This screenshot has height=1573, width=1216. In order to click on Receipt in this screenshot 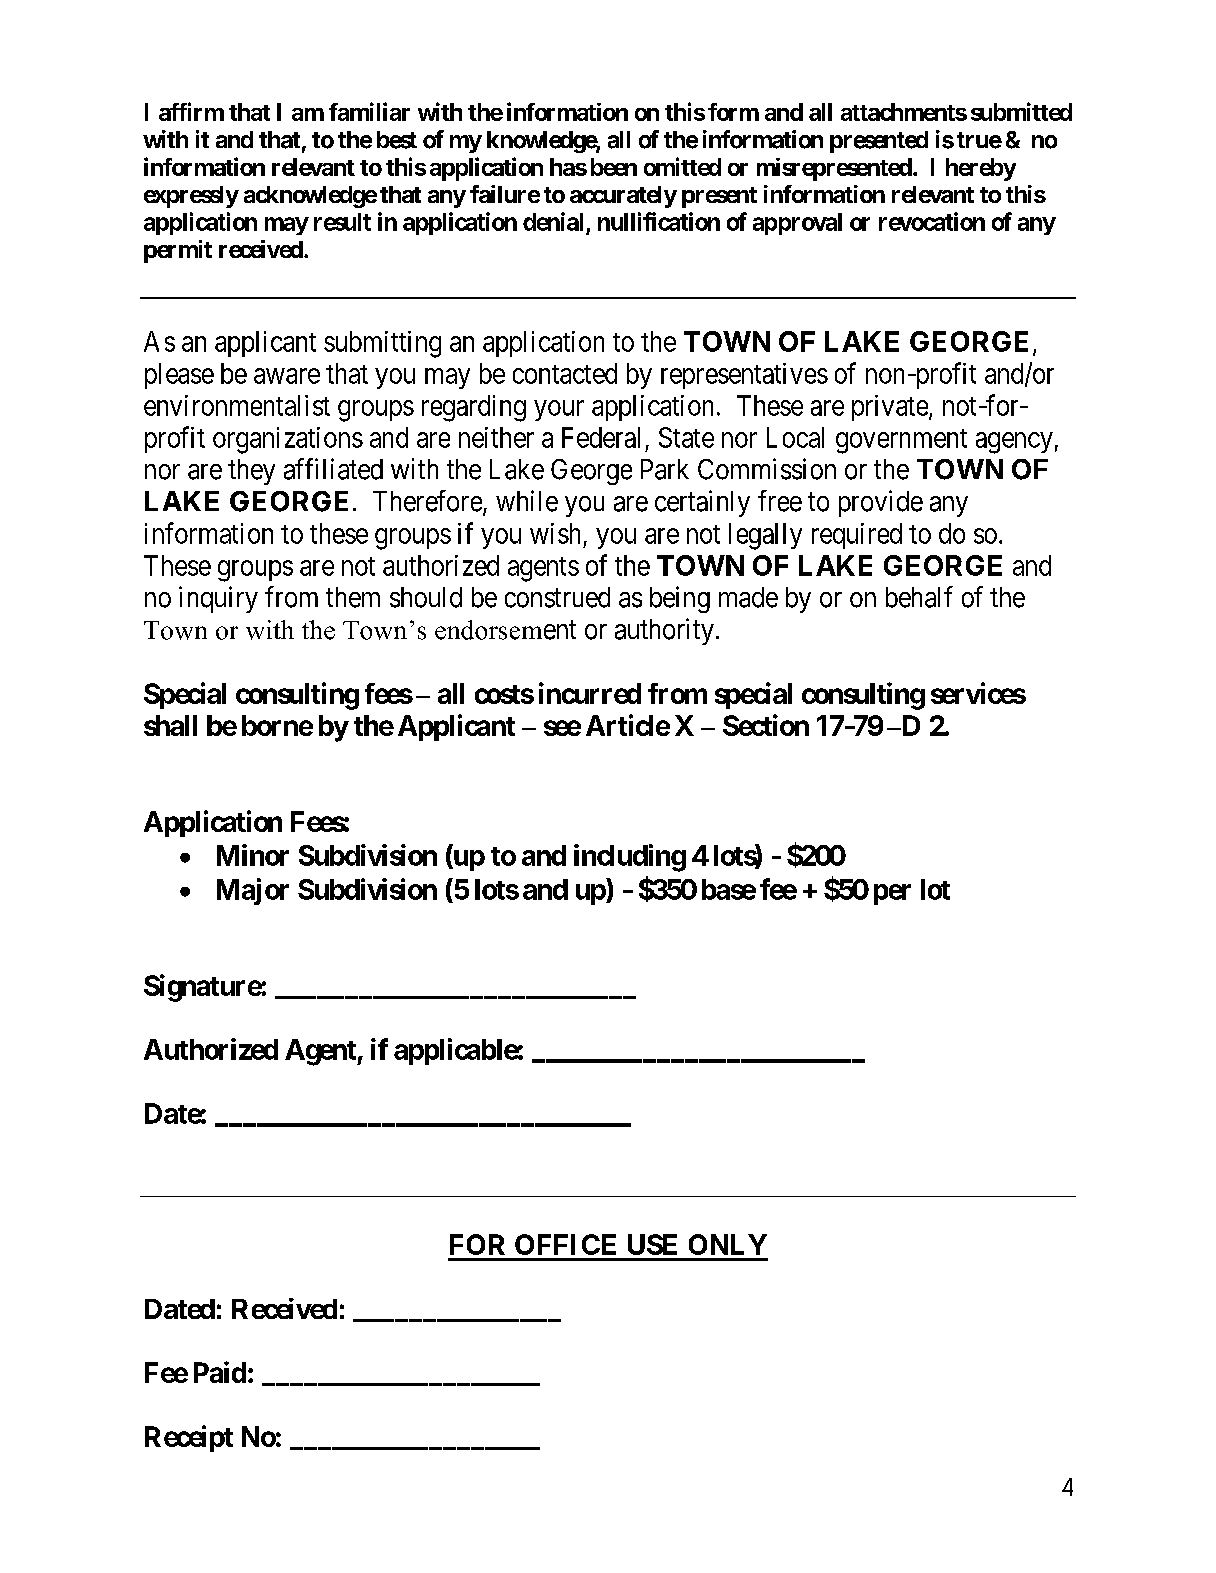, I will do `click(189, 1438)`.
